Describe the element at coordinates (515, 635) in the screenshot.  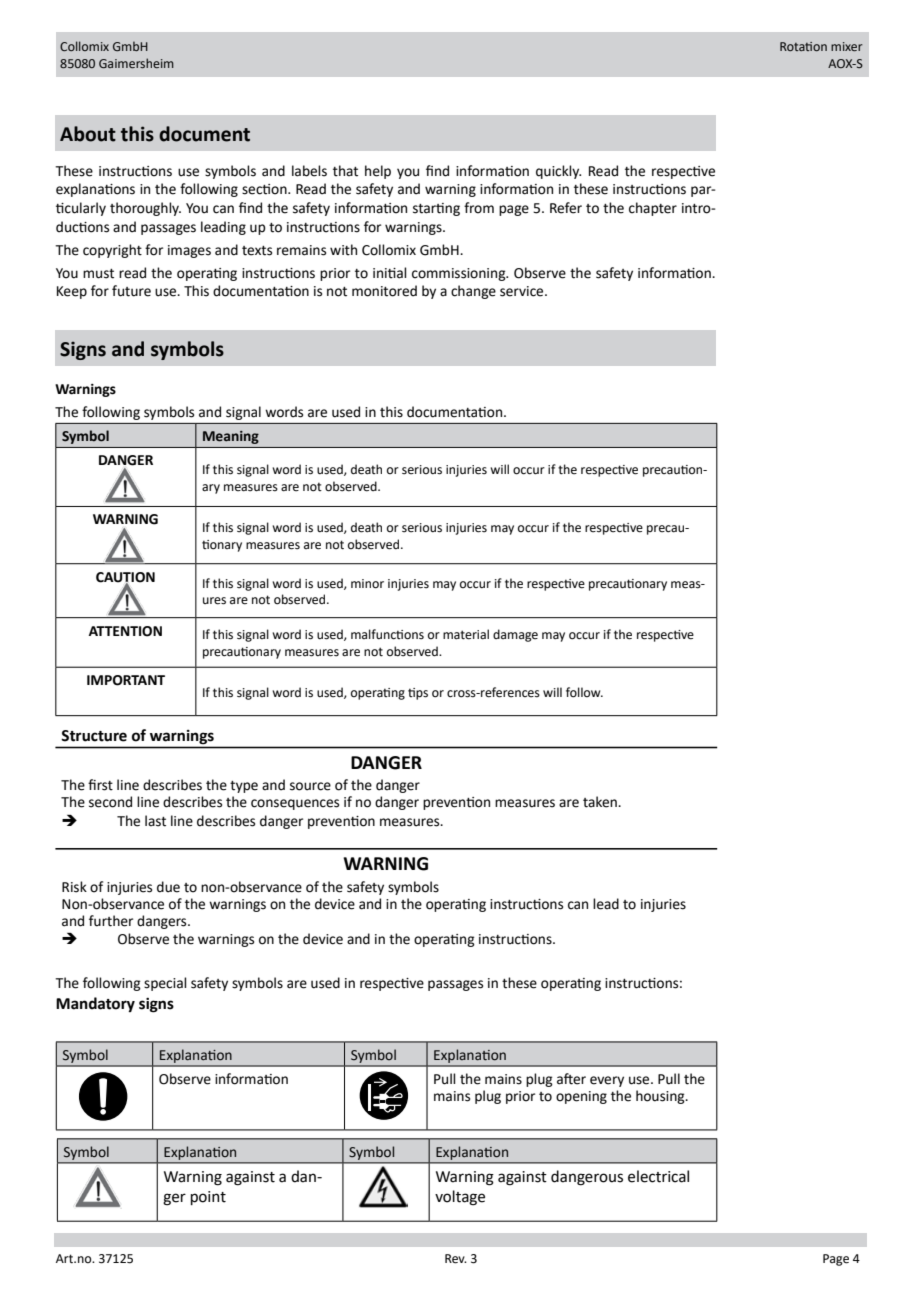
I see `damage` at that location.
